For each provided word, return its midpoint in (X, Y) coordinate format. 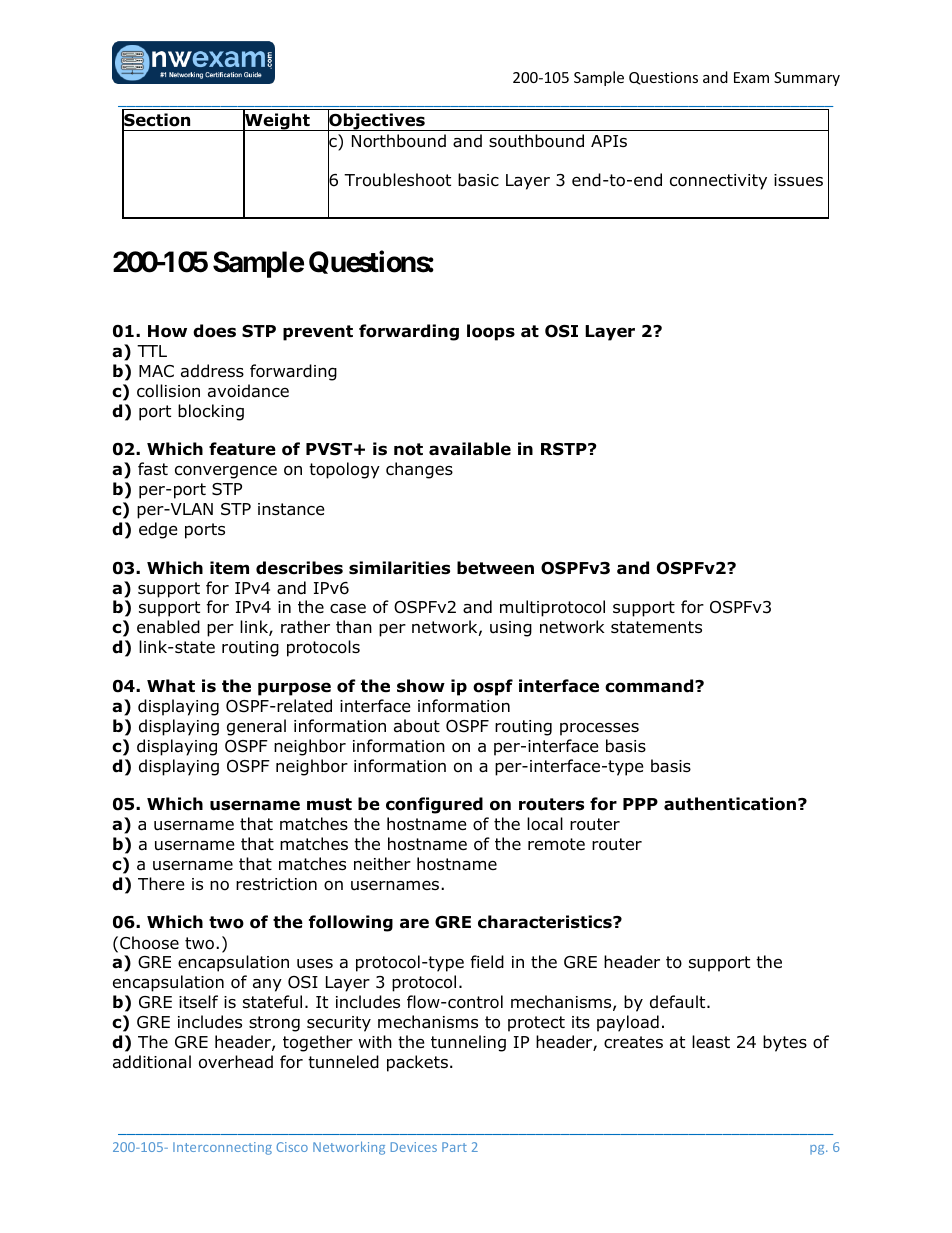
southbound (536, 141)
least (711, 1042)
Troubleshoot (397, 180)
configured (434, 805)
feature (242, 449)
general (256, 727)
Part (454, 1147)
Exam (751, 77)
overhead (236, 1062)
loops (491, 332)
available (470, 449)
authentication (730, 804)
